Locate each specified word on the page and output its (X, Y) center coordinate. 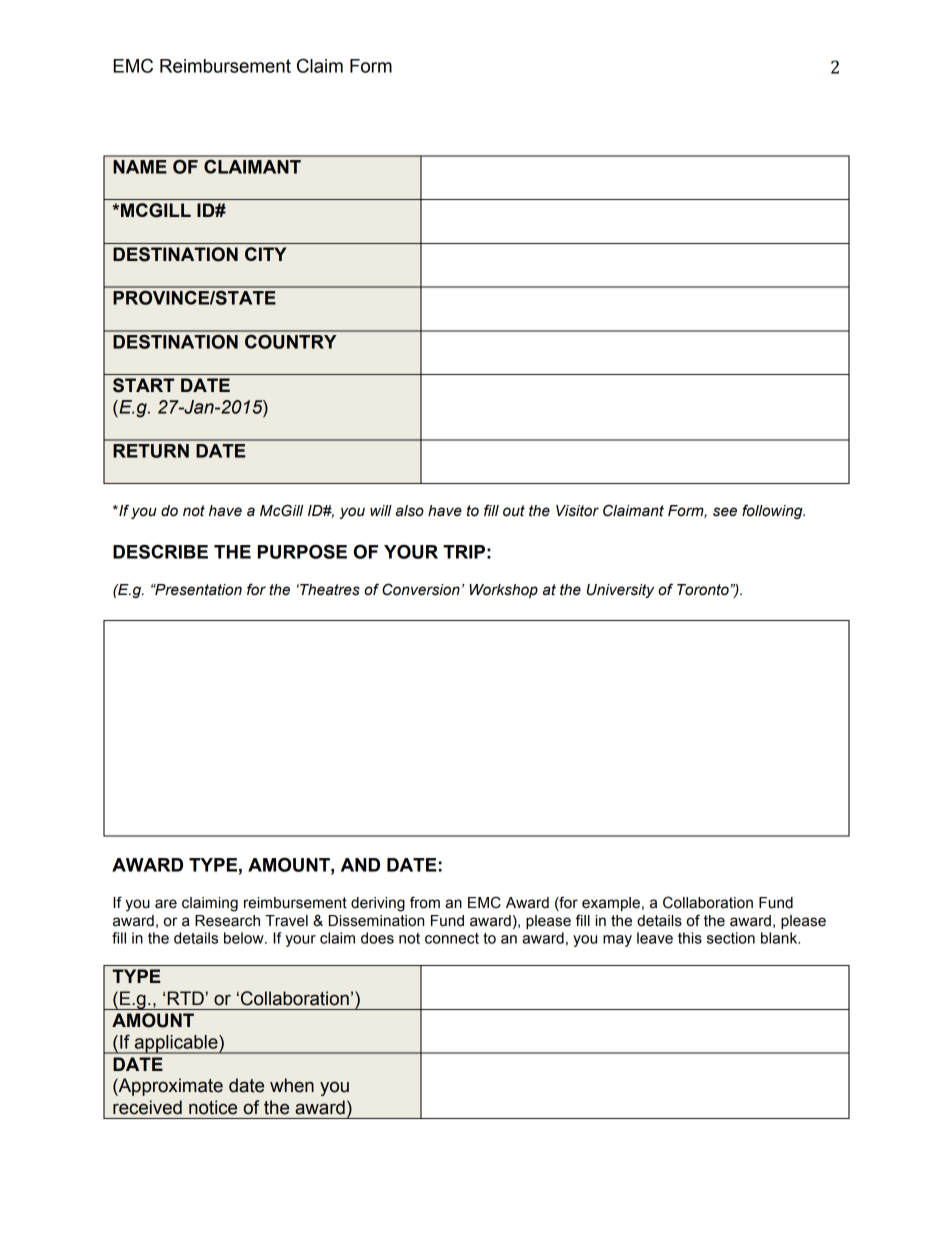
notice (213, 1107)
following (773, 511)
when (292, 1085)
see (725, 512)
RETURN (151, 451)
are (166, 904)
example (611, 904)
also (410, 511)
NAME (140, 167)
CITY (266, 254)
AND (360, 865)
